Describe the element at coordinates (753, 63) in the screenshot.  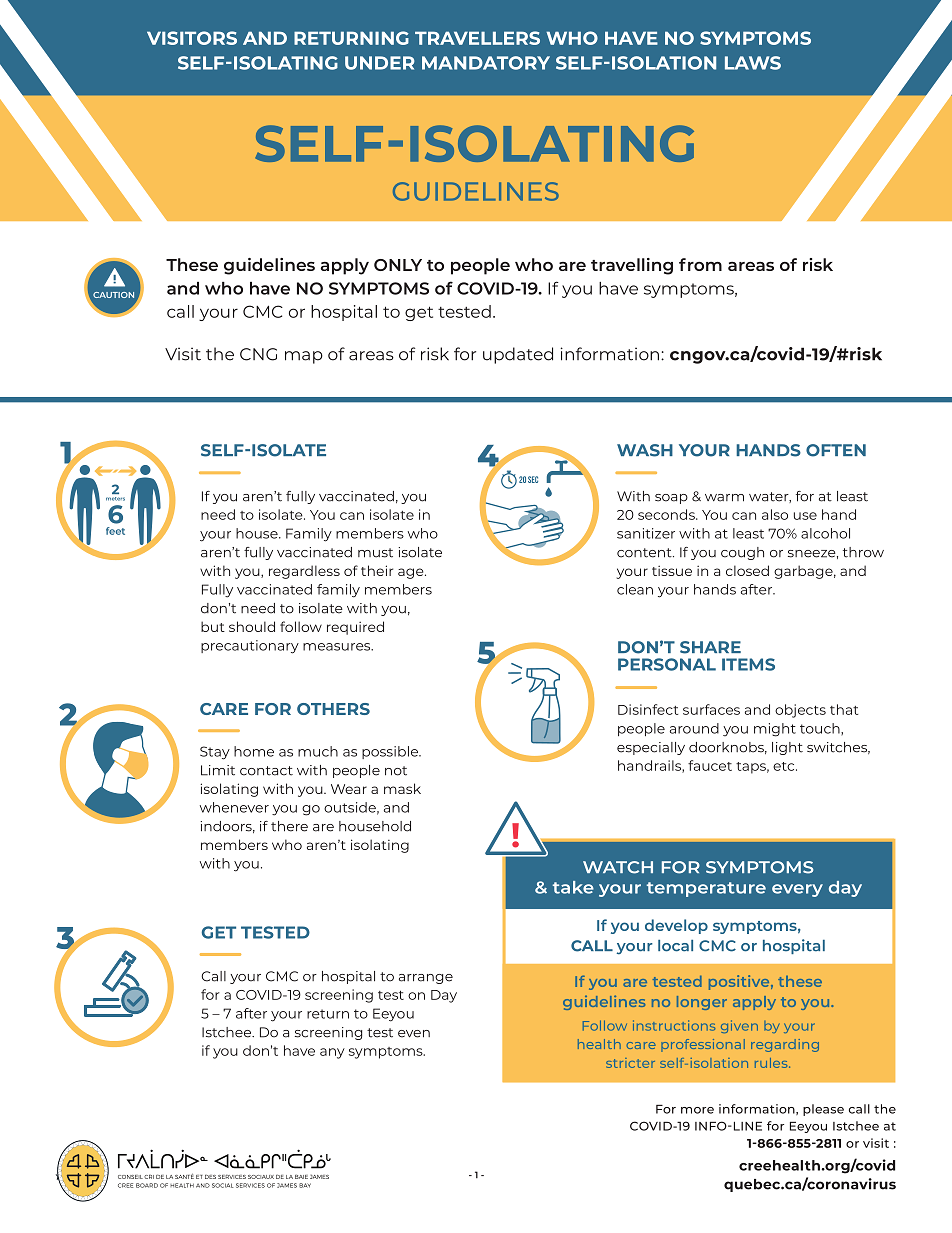
I see `LAWS` at that location.
